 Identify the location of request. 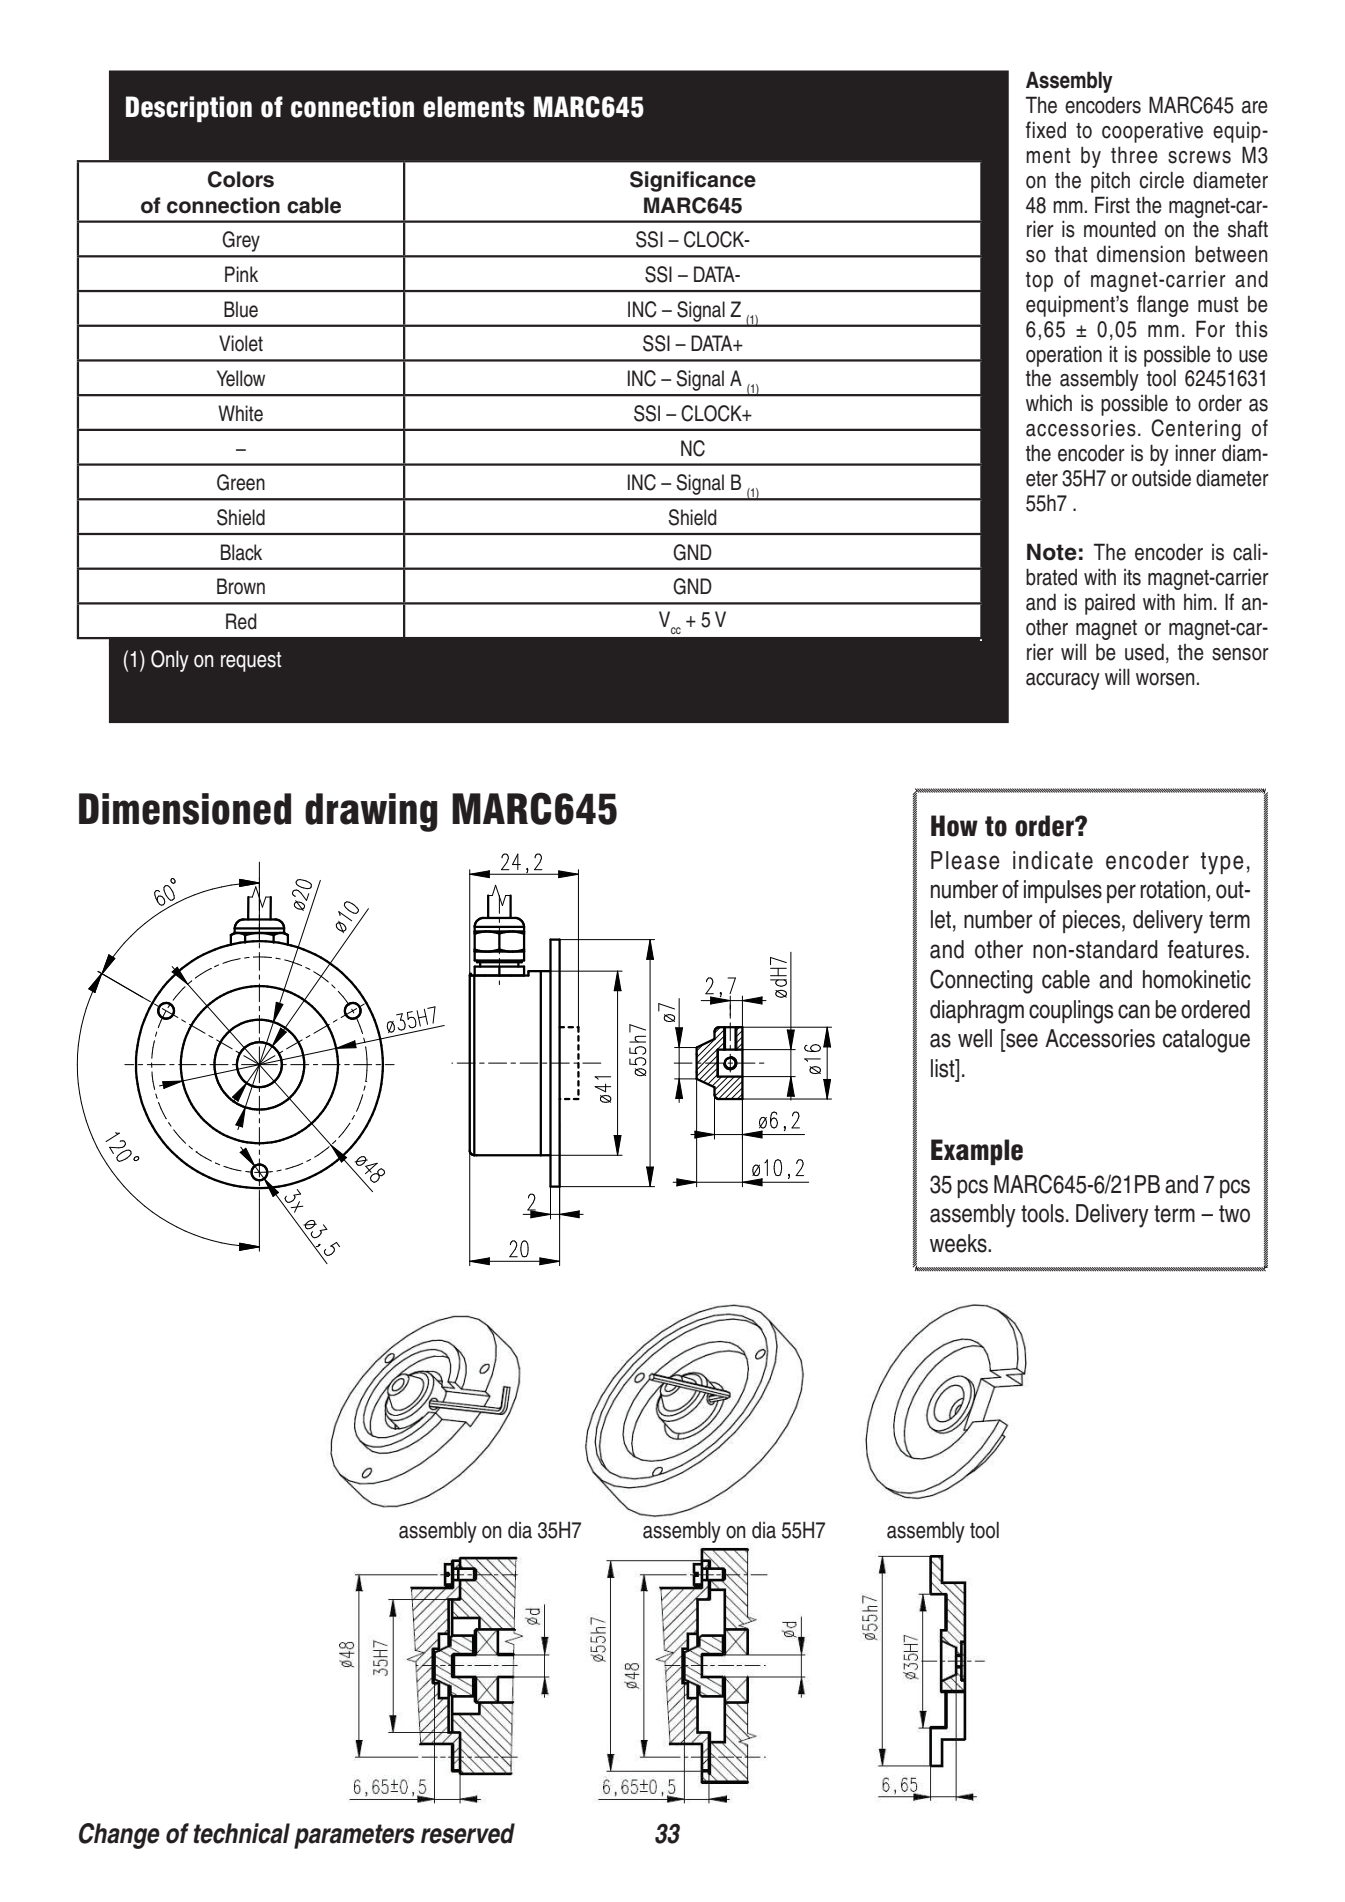
(251, 662).
